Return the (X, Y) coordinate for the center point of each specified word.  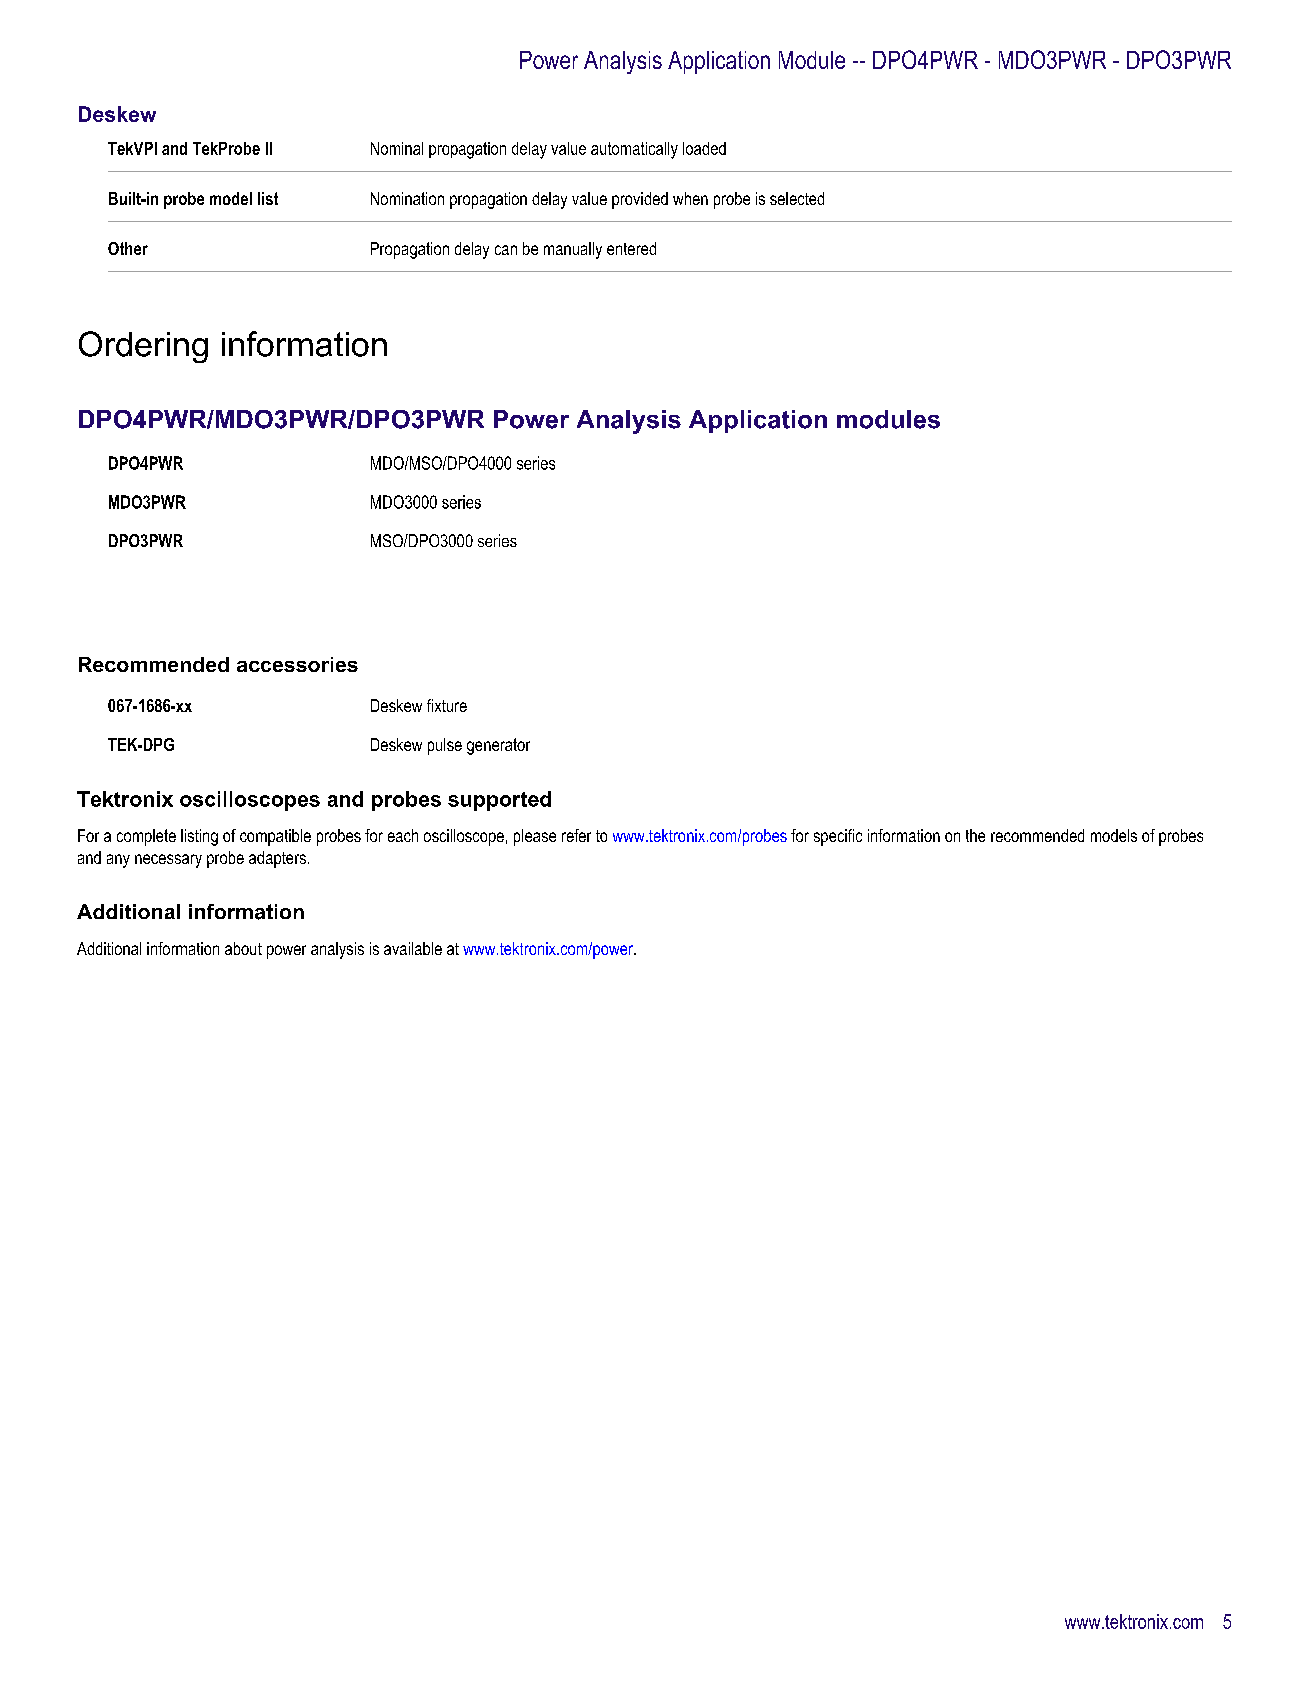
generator (498, 746)
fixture (447, 705)
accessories (297, 664)
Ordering (143, 347)
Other (128, 248)
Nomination (407, 198)
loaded (704, 148)
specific (838, 837)
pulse (445, 746)
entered (631, 248)
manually (573, 250)
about (243, 948)
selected (797, 198)
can (506, 250)
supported (499, 801)
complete (146, 837)
